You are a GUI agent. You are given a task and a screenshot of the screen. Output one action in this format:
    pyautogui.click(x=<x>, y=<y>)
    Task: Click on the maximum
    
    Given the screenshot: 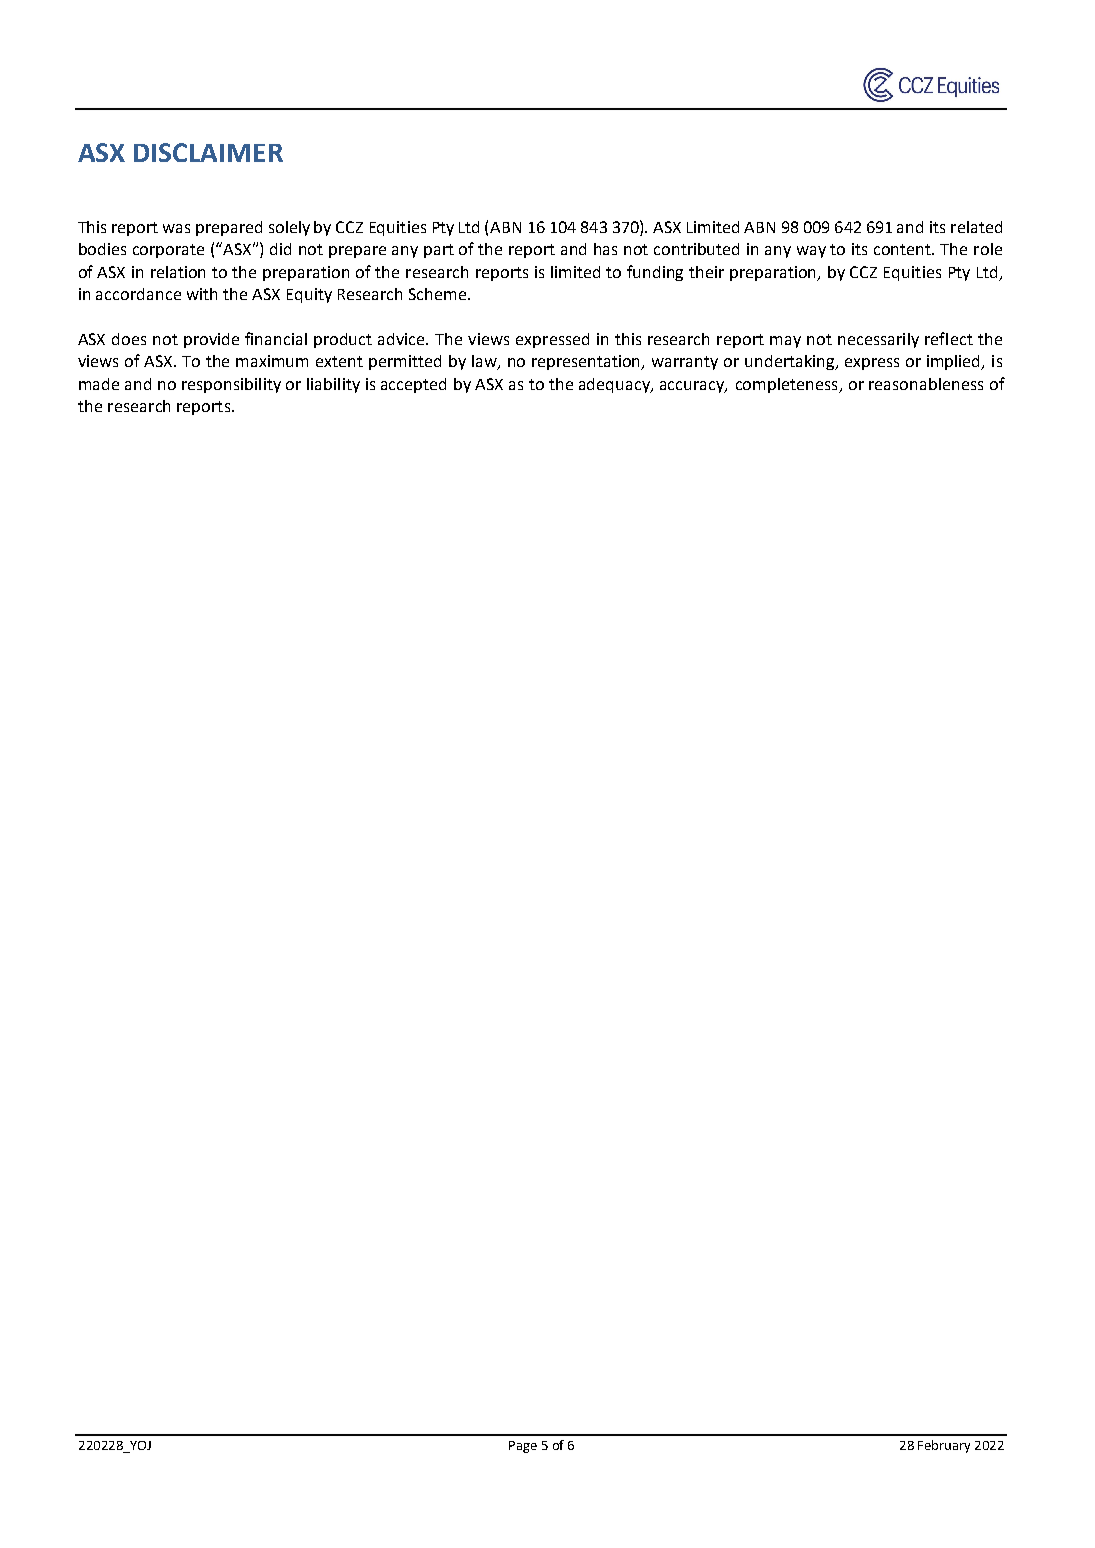 What is the action you would take?
    pyautogui.click(x=272, y=361)
